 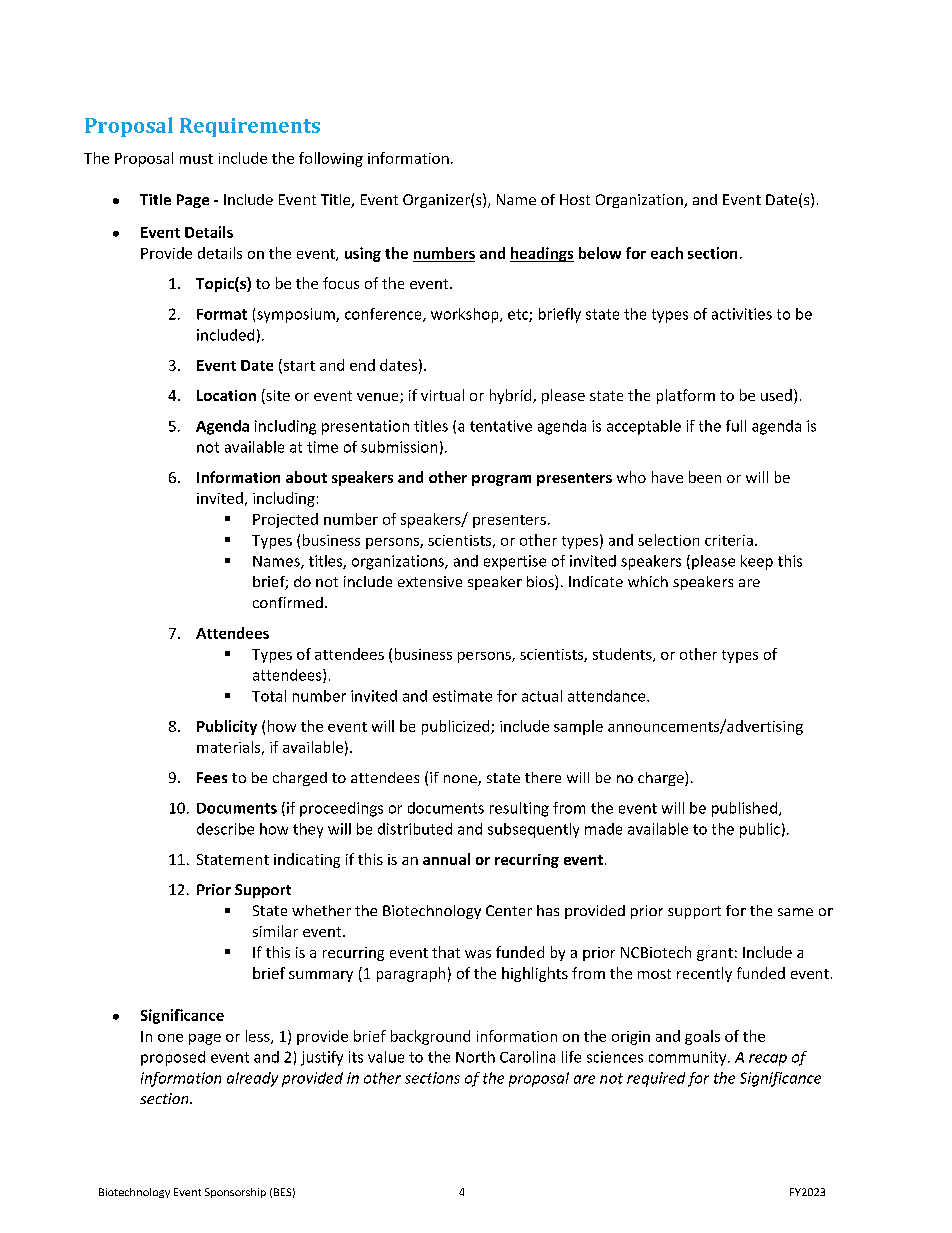 What do you see at coordinates (475, 1057) in the screenshot?
I see `North` at bounding box center [475, 1057].
